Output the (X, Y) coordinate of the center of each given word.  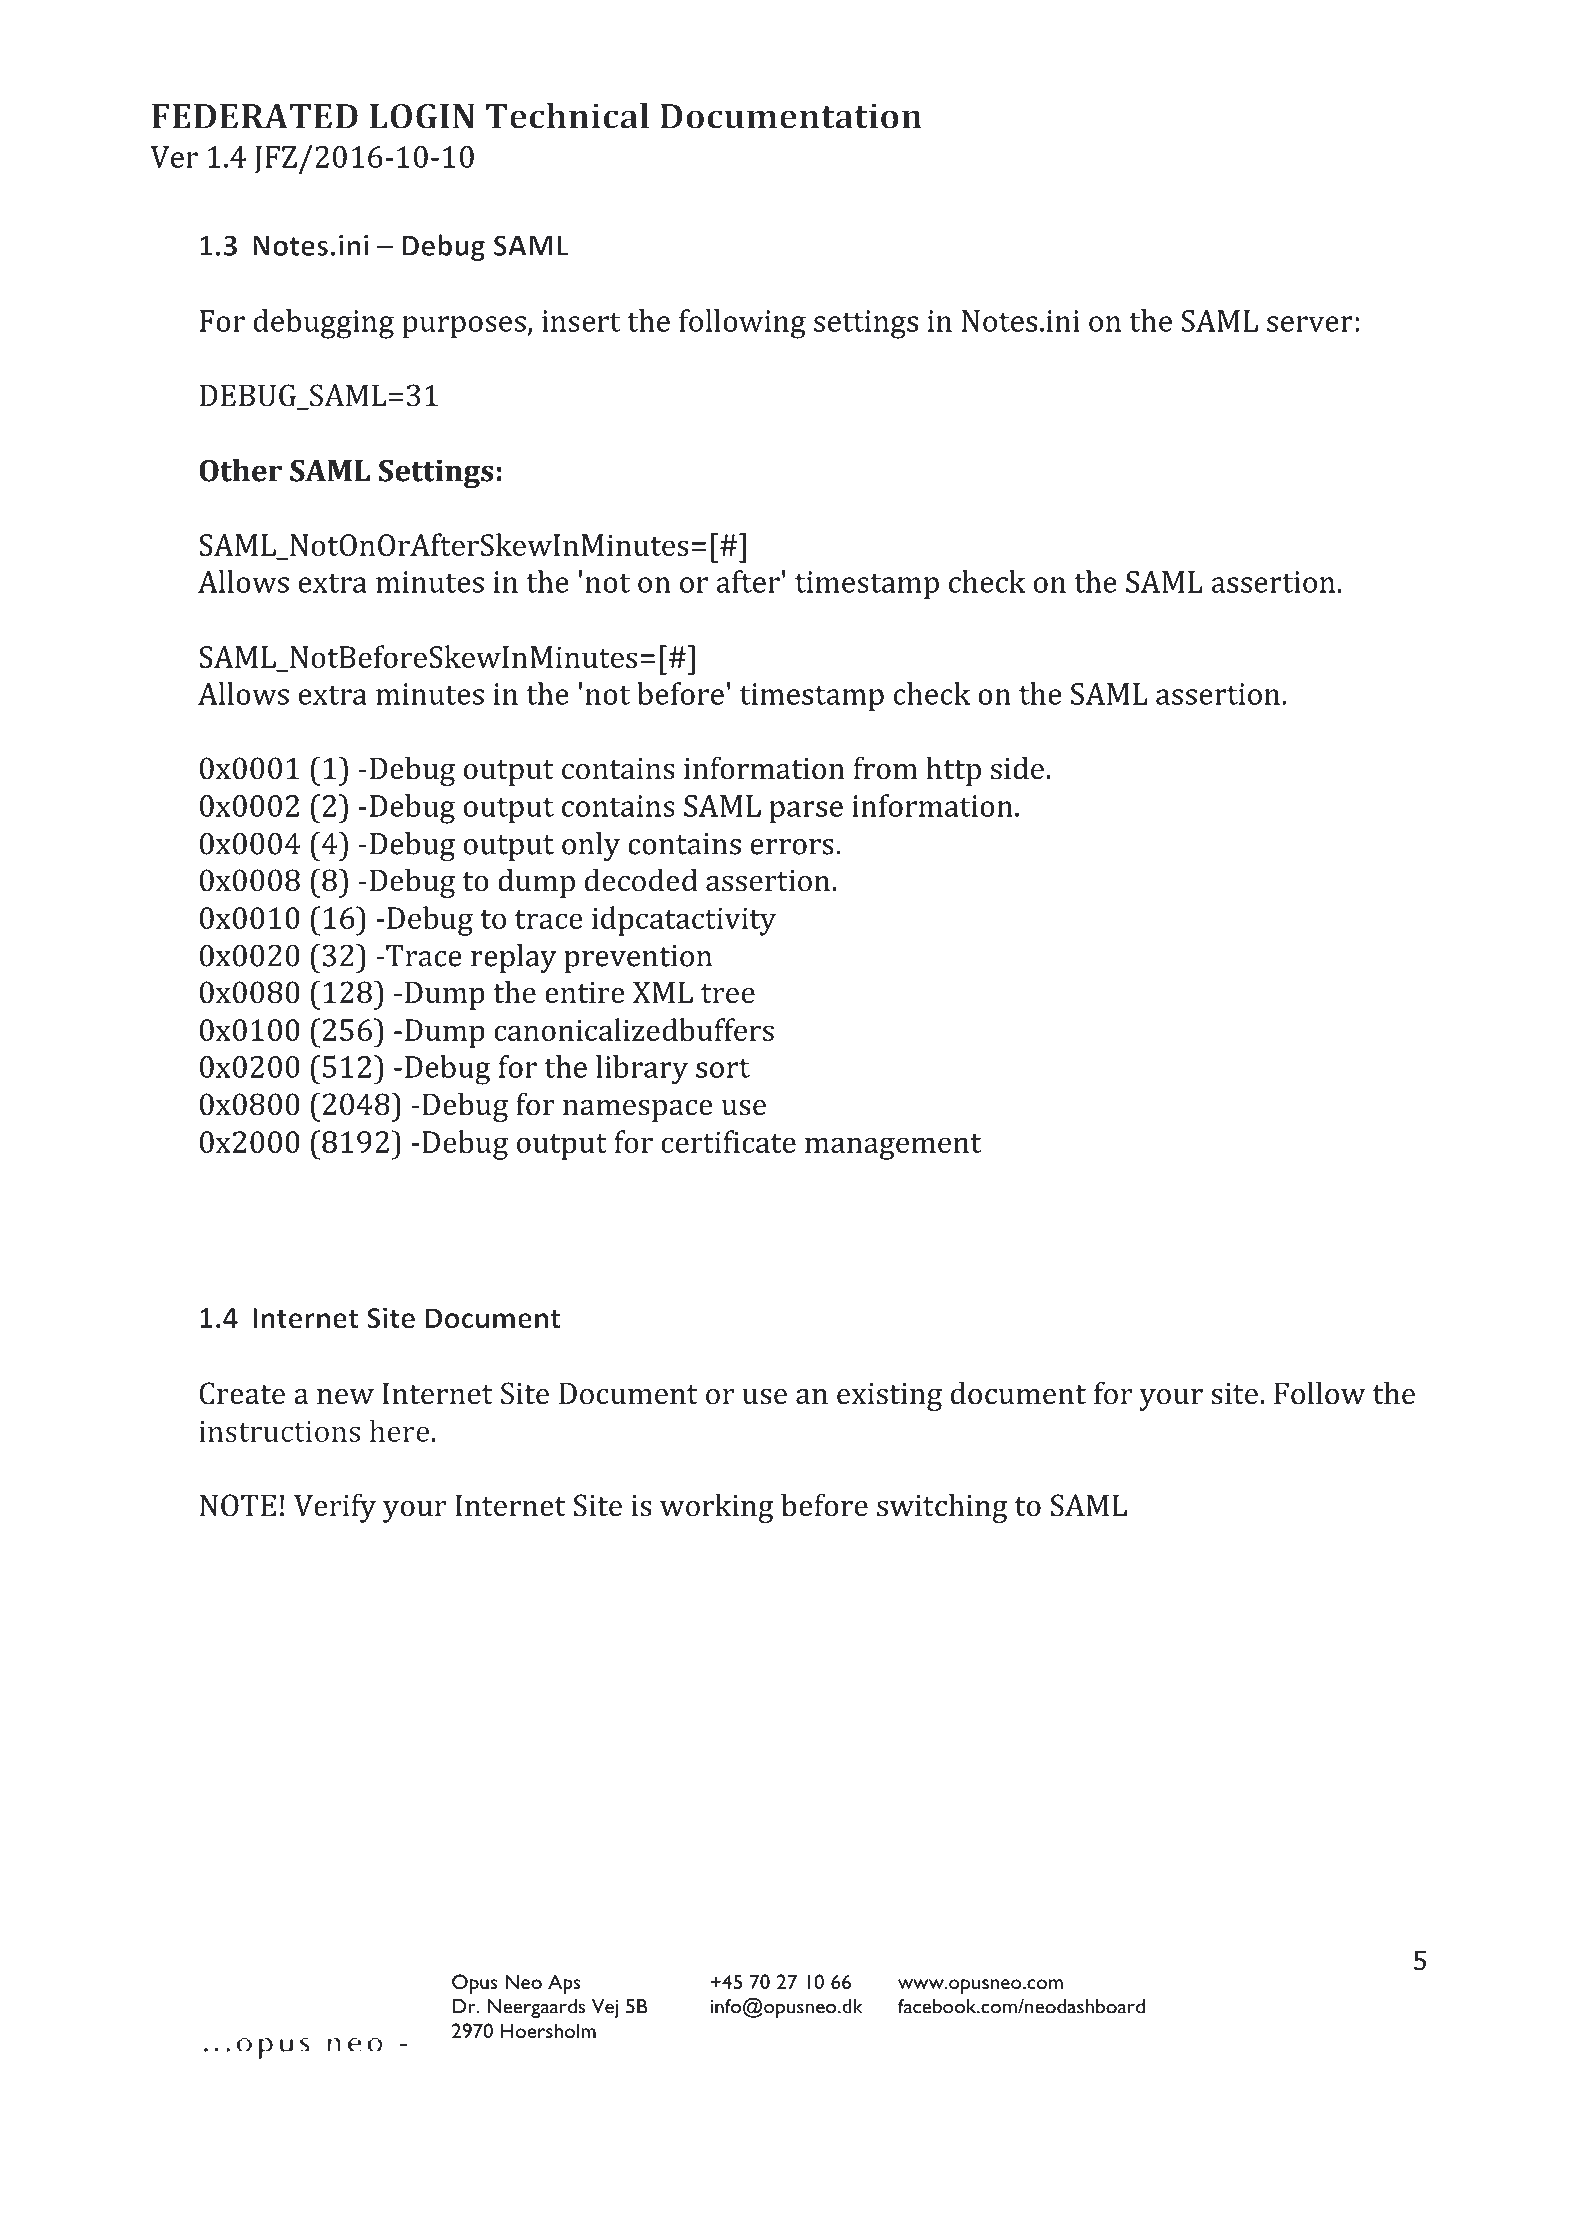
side (1017, 768)
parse (806, 812)
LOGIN (422, 116)
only (591, 846)
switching (942, 1508)
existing (889, 1397)
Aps (564, 1984)
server (1310, 324)
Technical (567, 116)
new (345, 1397)
